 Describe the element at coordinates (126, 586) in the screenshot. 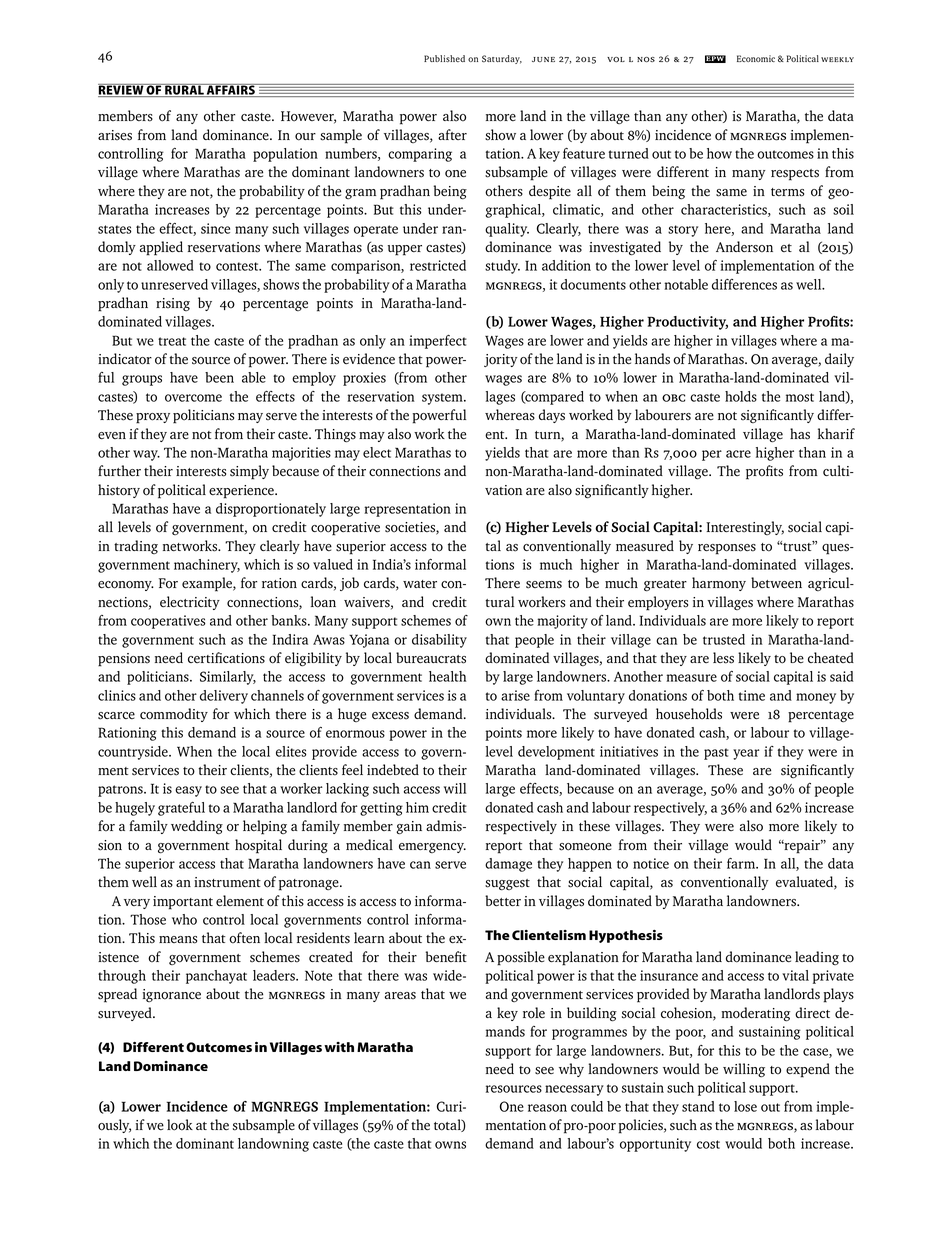

I see `economy` at that location.
